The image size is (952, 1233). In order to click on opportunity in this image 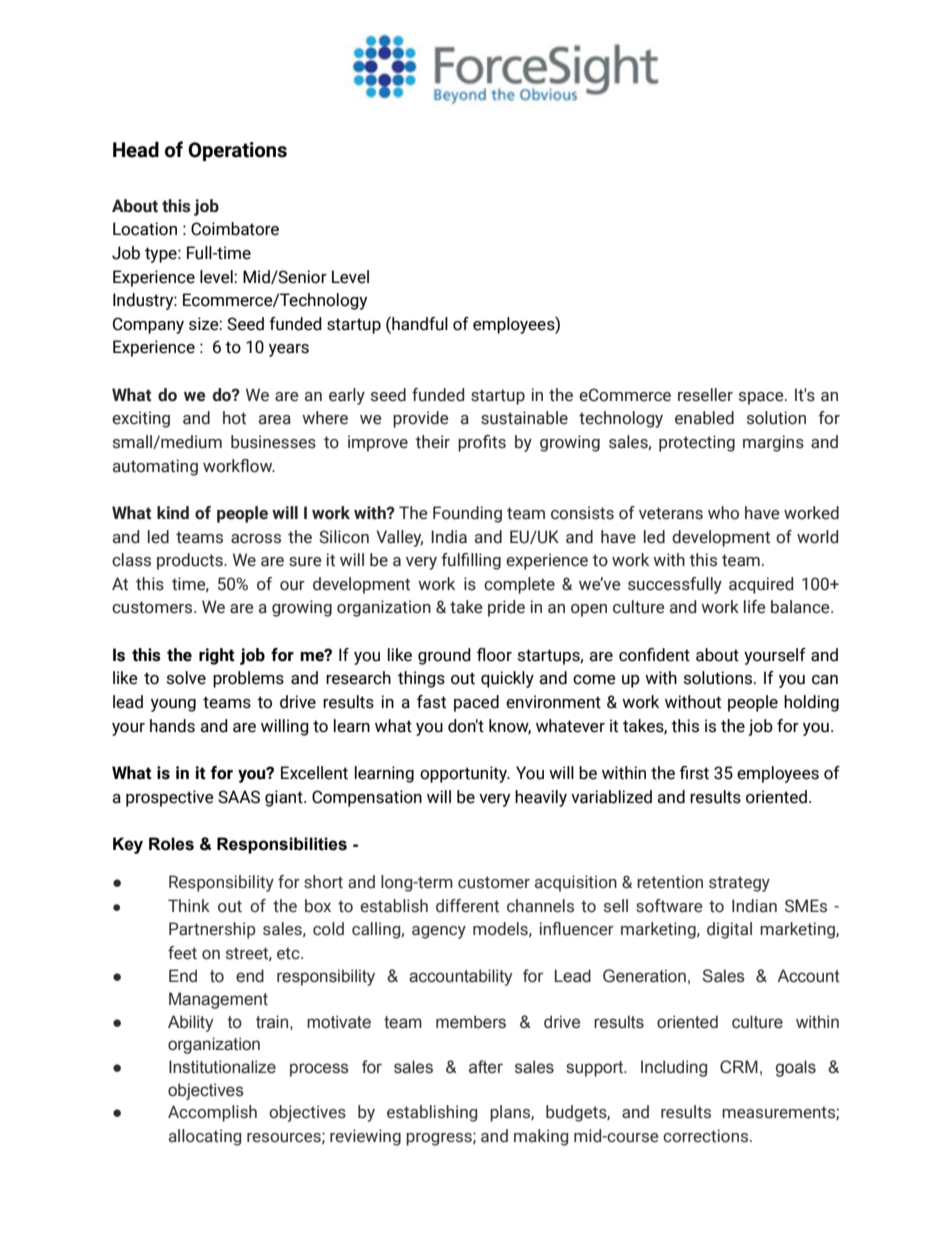, I will do `click(465, 774)`.
